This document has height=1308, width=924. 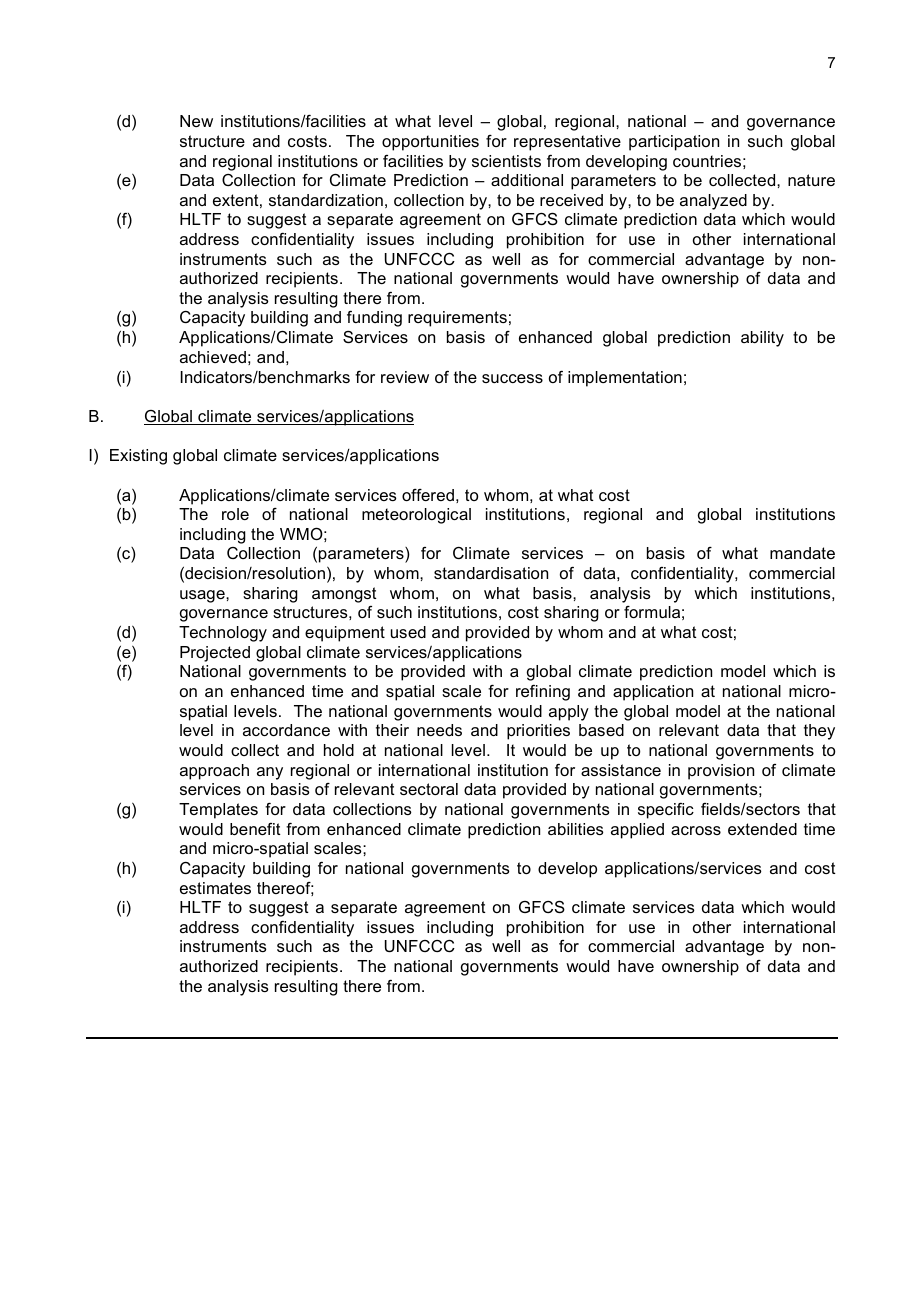 I want to click on New, so click(x=196, y=121).
